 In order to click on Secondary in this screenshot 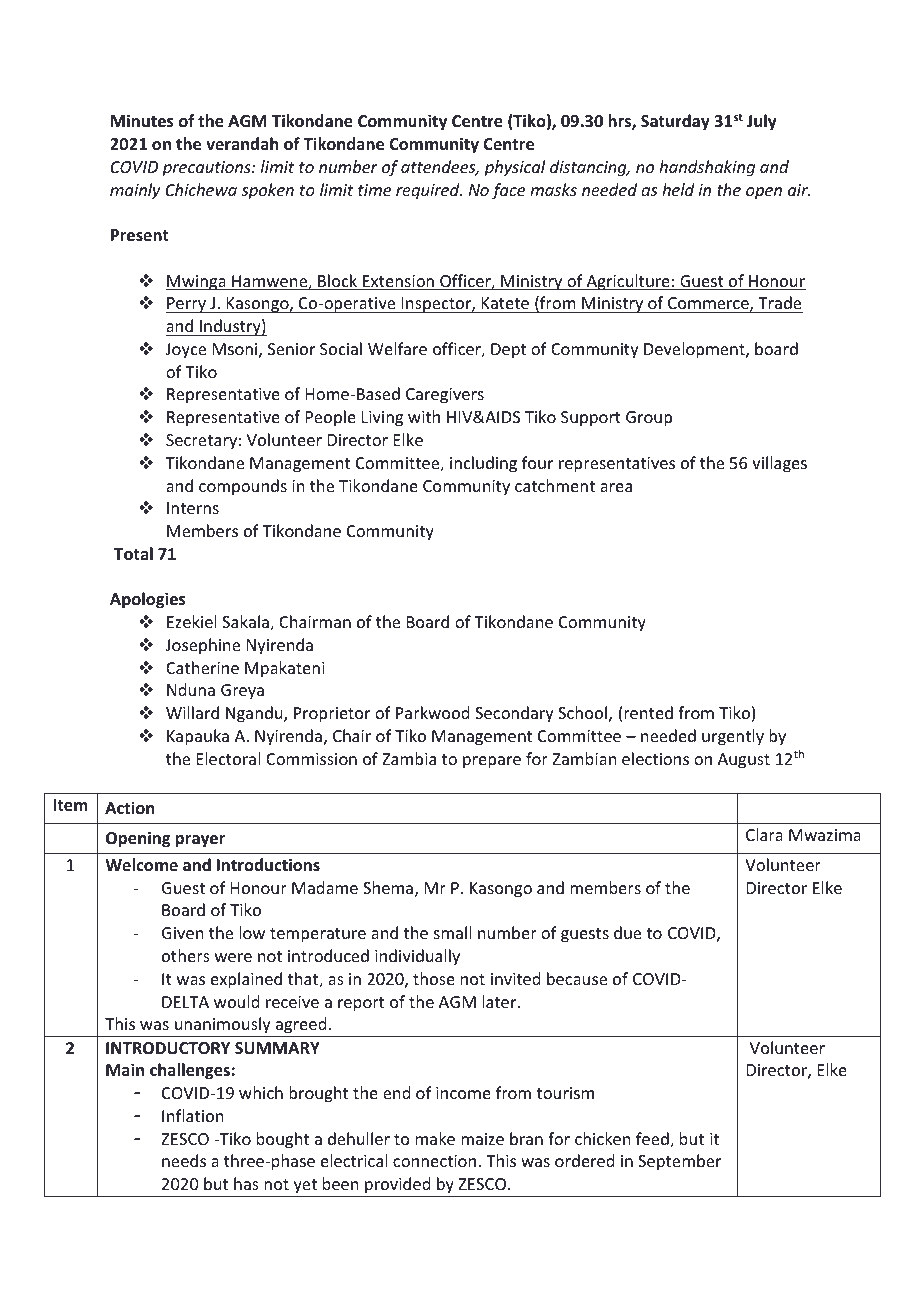, I will do `click(514, 714)`.
